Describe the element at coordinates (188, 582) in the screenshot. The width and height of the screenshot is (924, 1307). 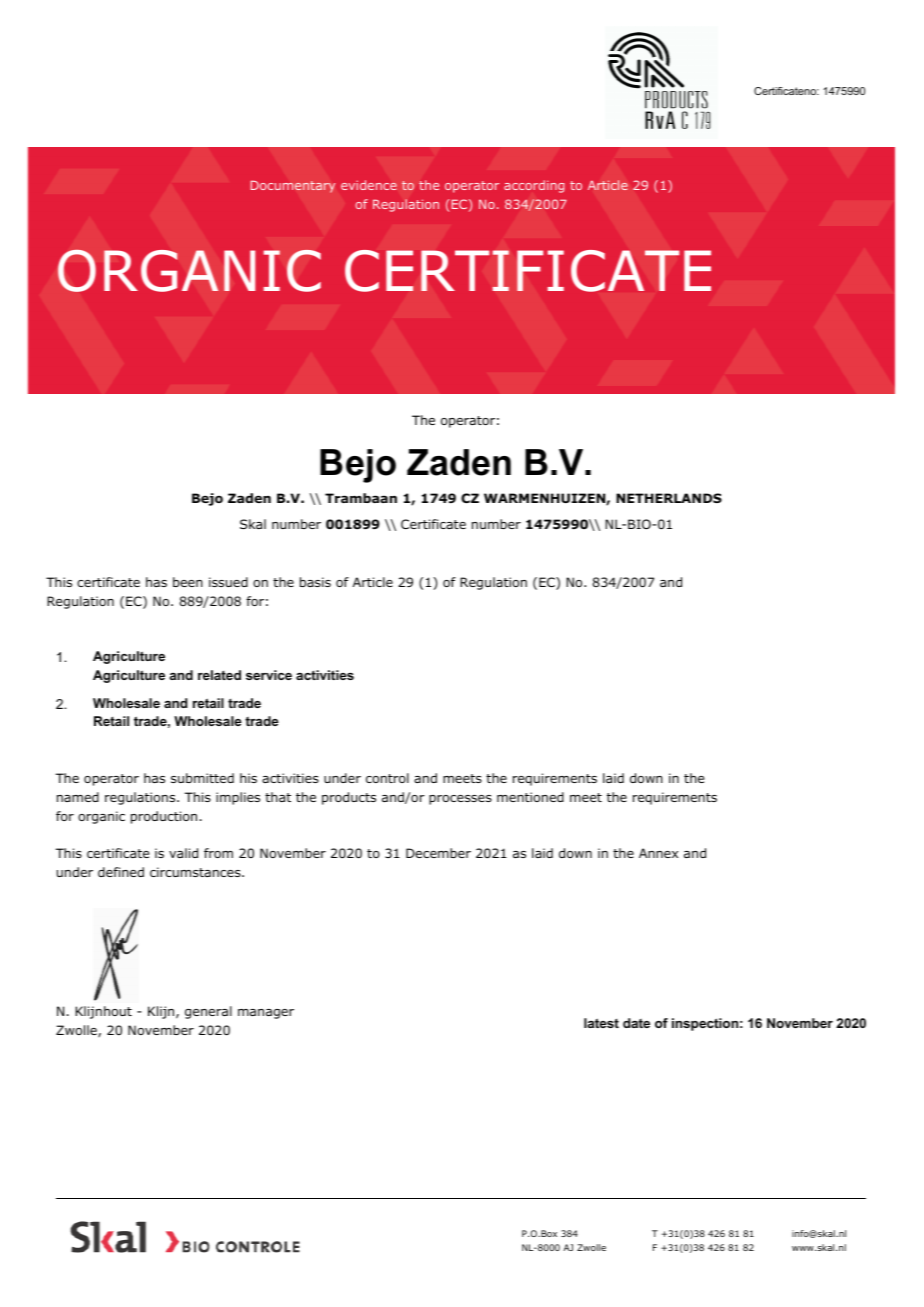
I see `been` at that location.
